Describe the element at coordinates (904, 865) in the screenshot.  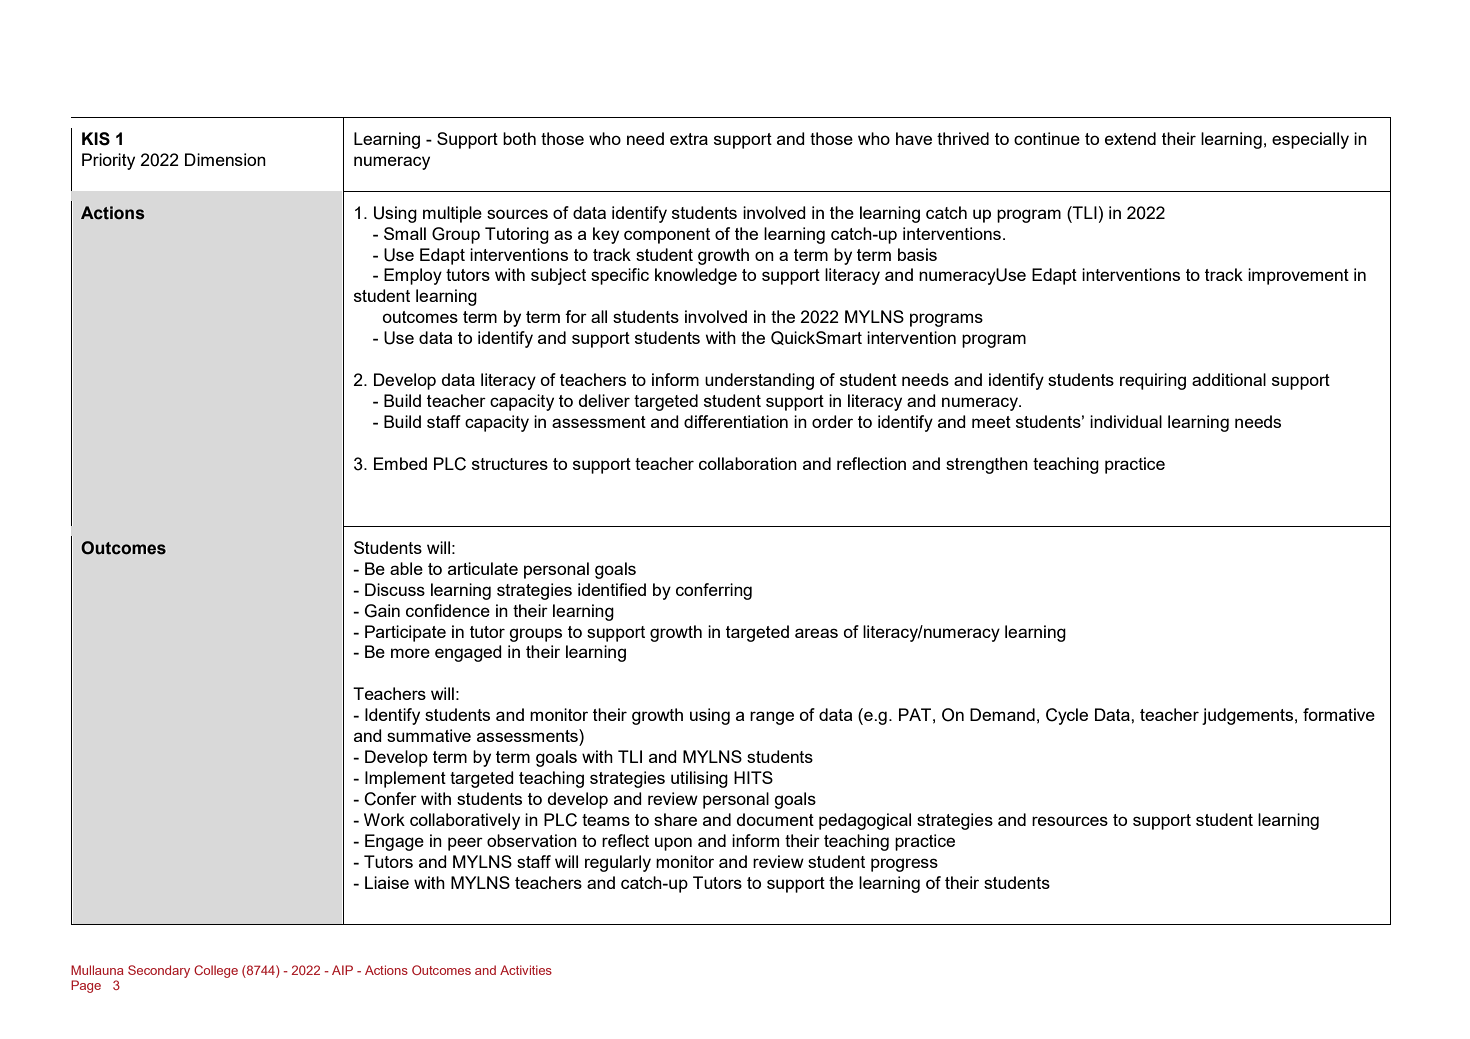
I see `progress` at that location.
